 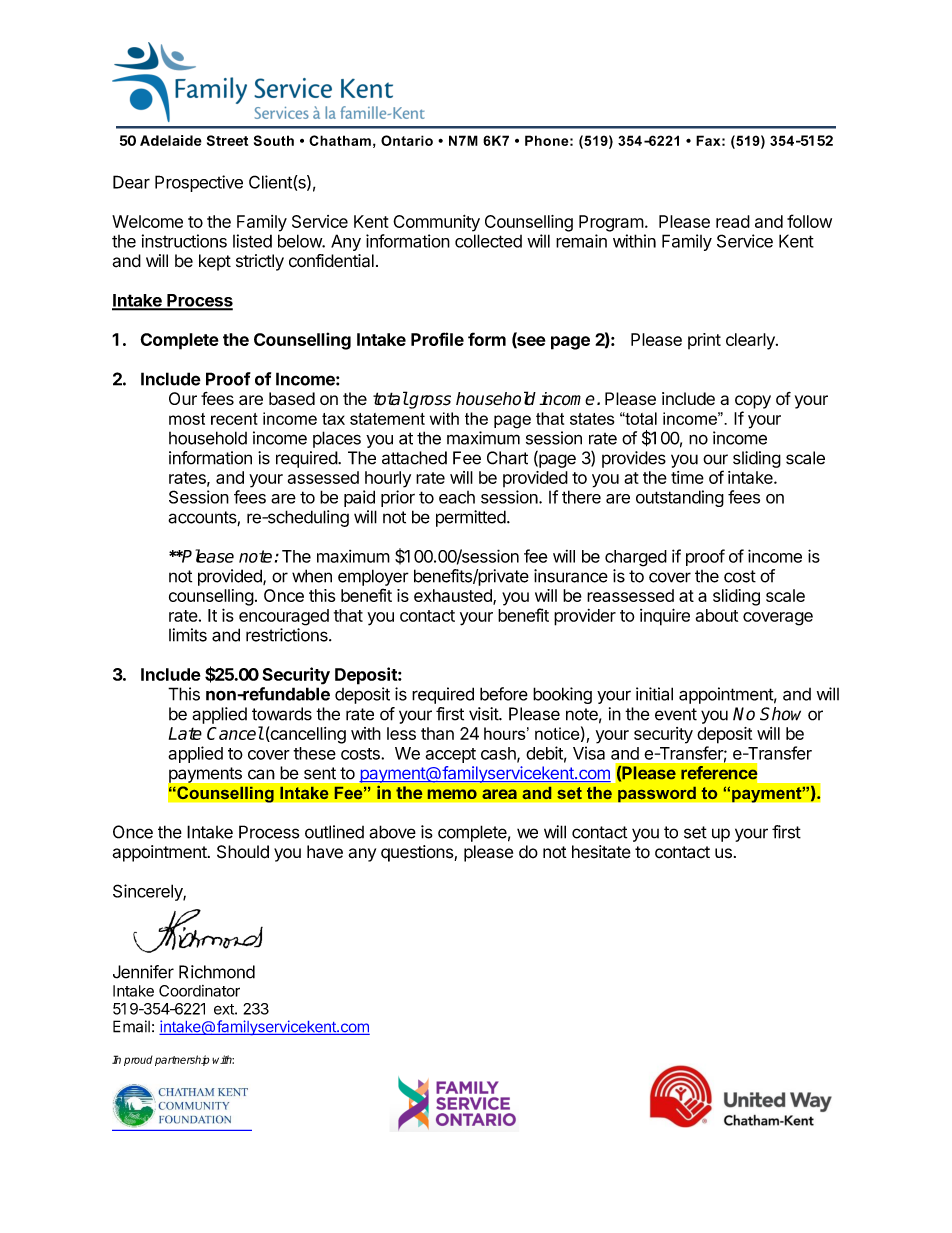 I want to click on copy, so click(x=753, y=402).
